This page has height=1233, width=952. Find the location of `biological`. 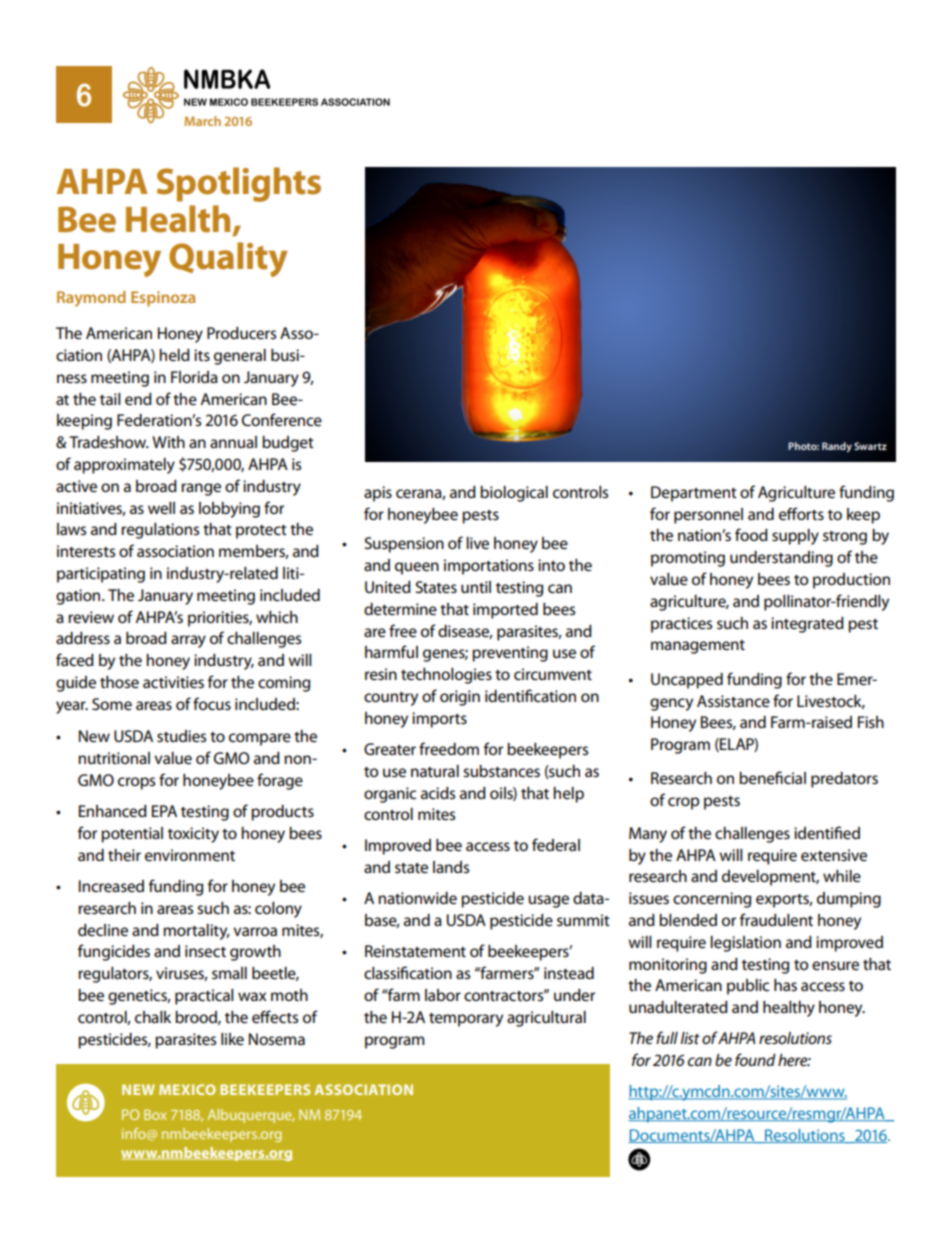

biological is located at coordinates (514, 494).
